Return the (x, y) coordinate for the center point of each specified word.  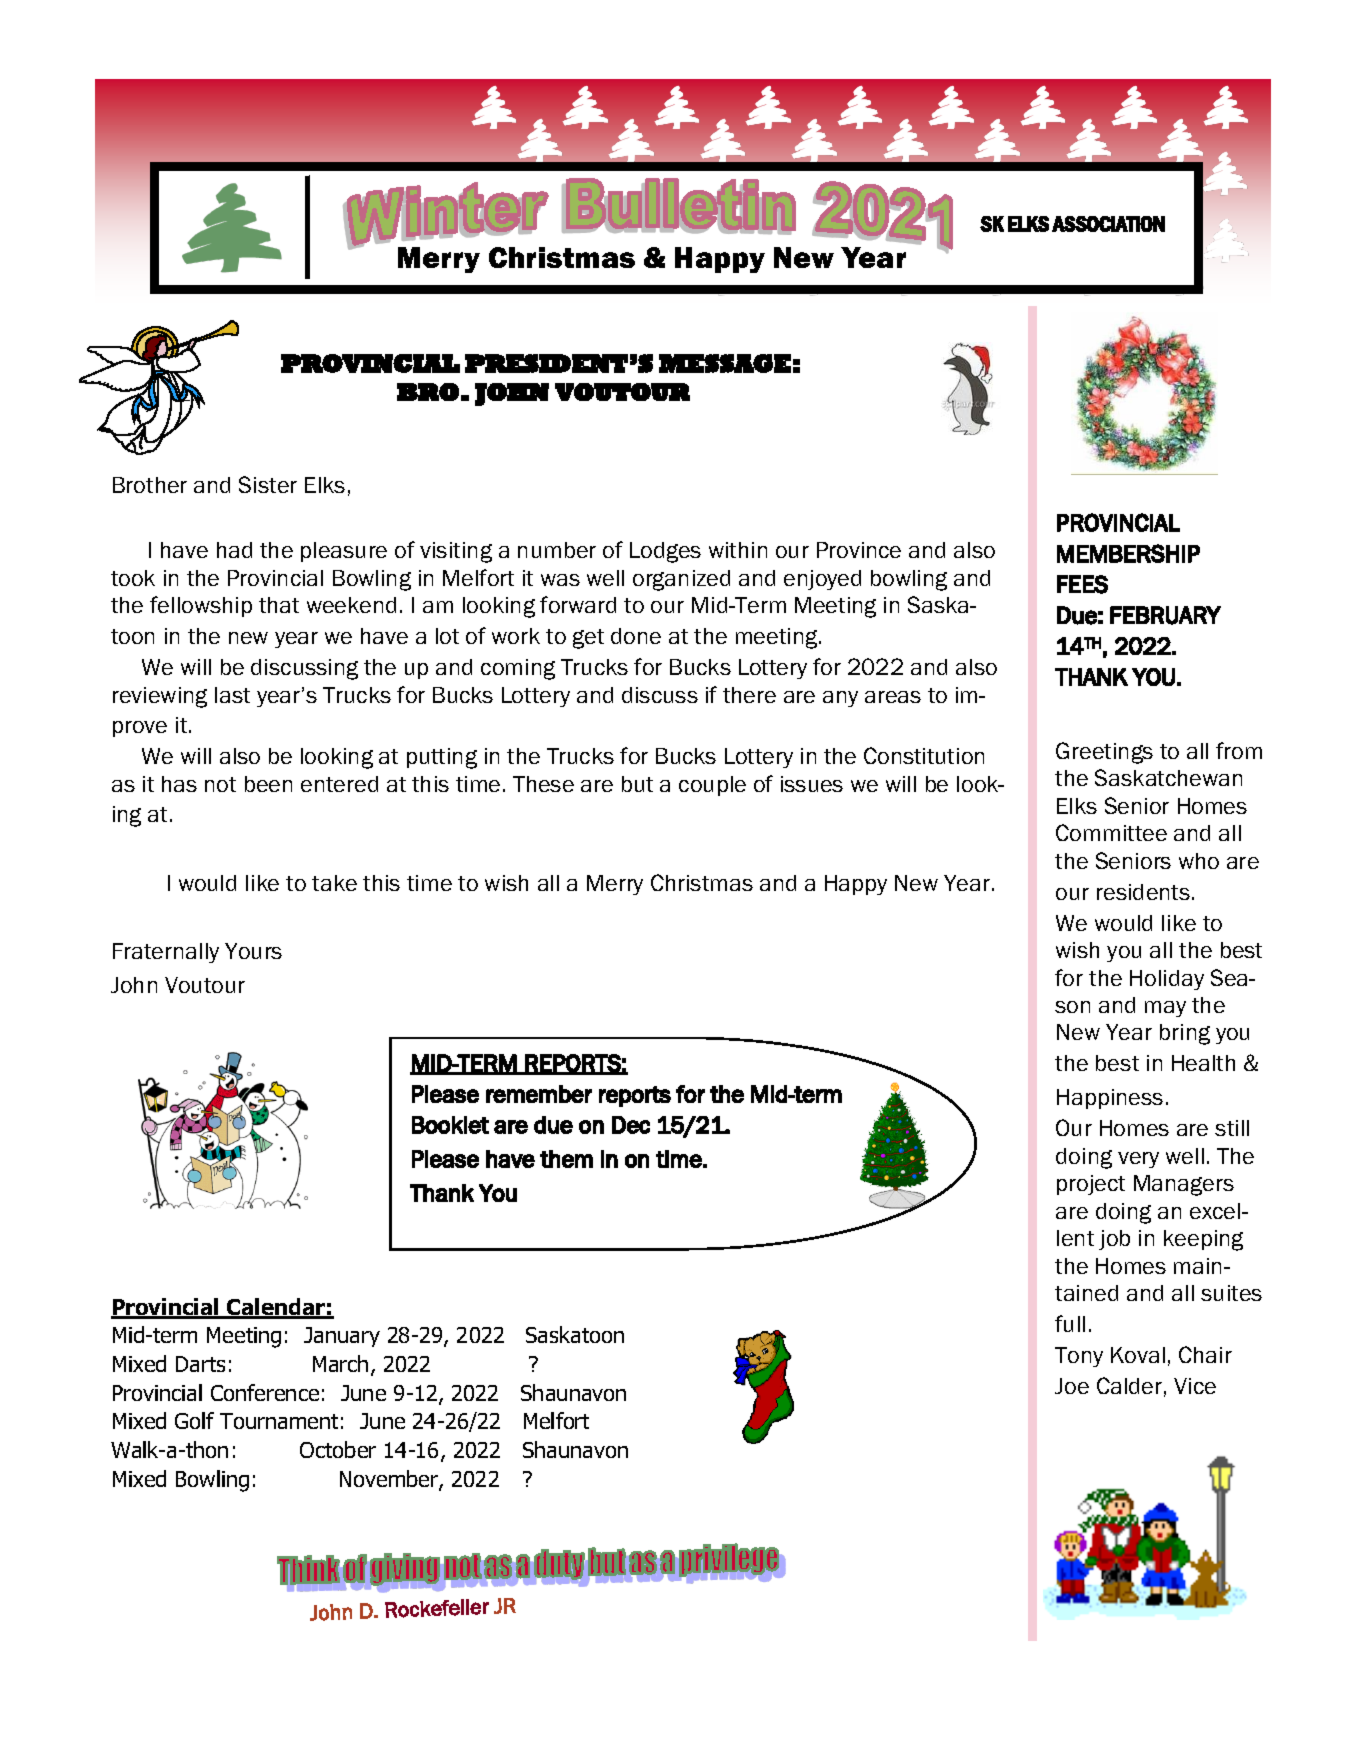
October (338, 1449)
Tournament (279, 1421)
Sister (268, 484)
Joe (1072, 1386)
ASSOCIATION (1108, 224)
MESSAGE (725, 363)
